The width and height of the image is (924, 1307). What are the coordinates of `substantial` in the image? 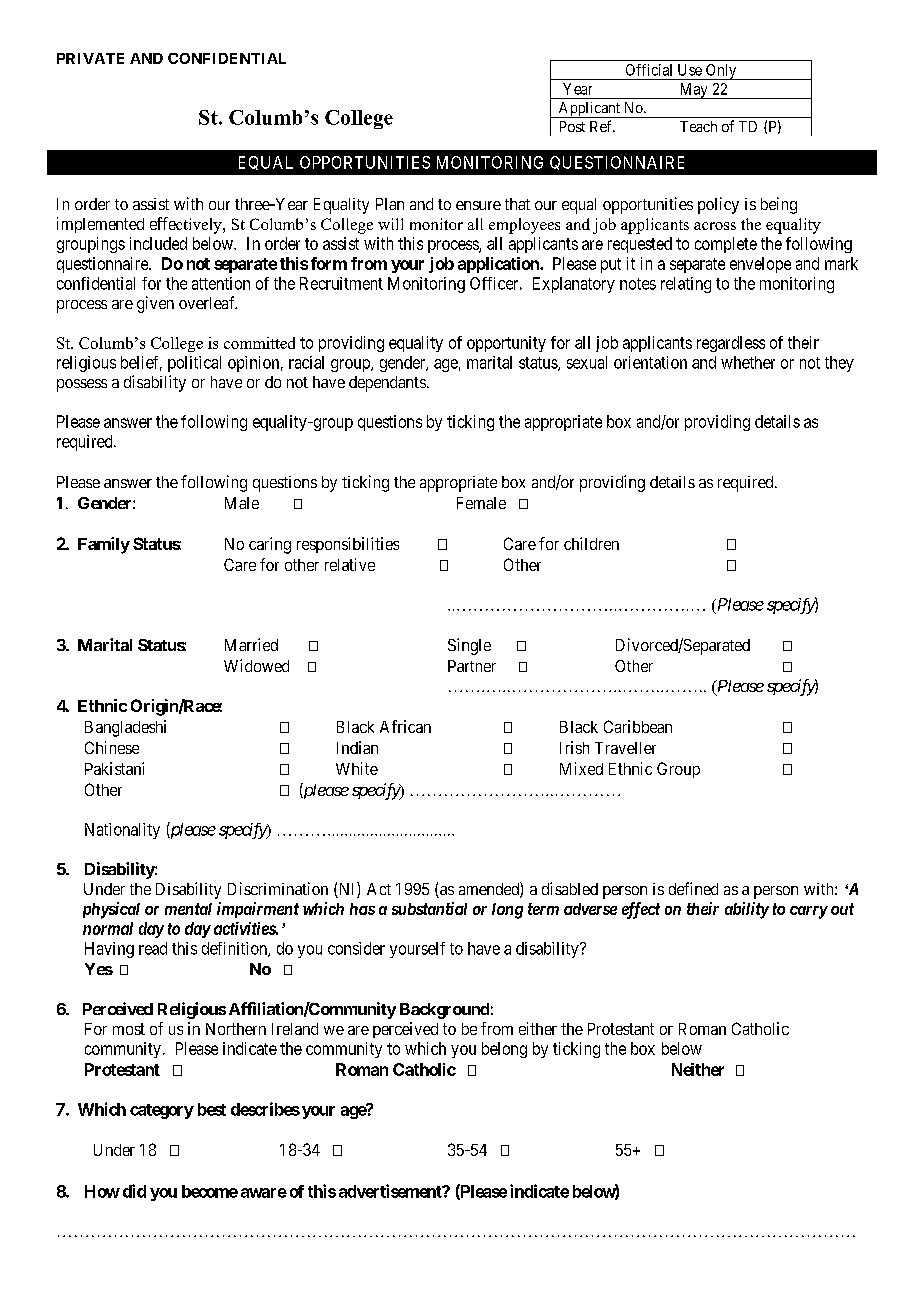 It's located at (429, 908).
